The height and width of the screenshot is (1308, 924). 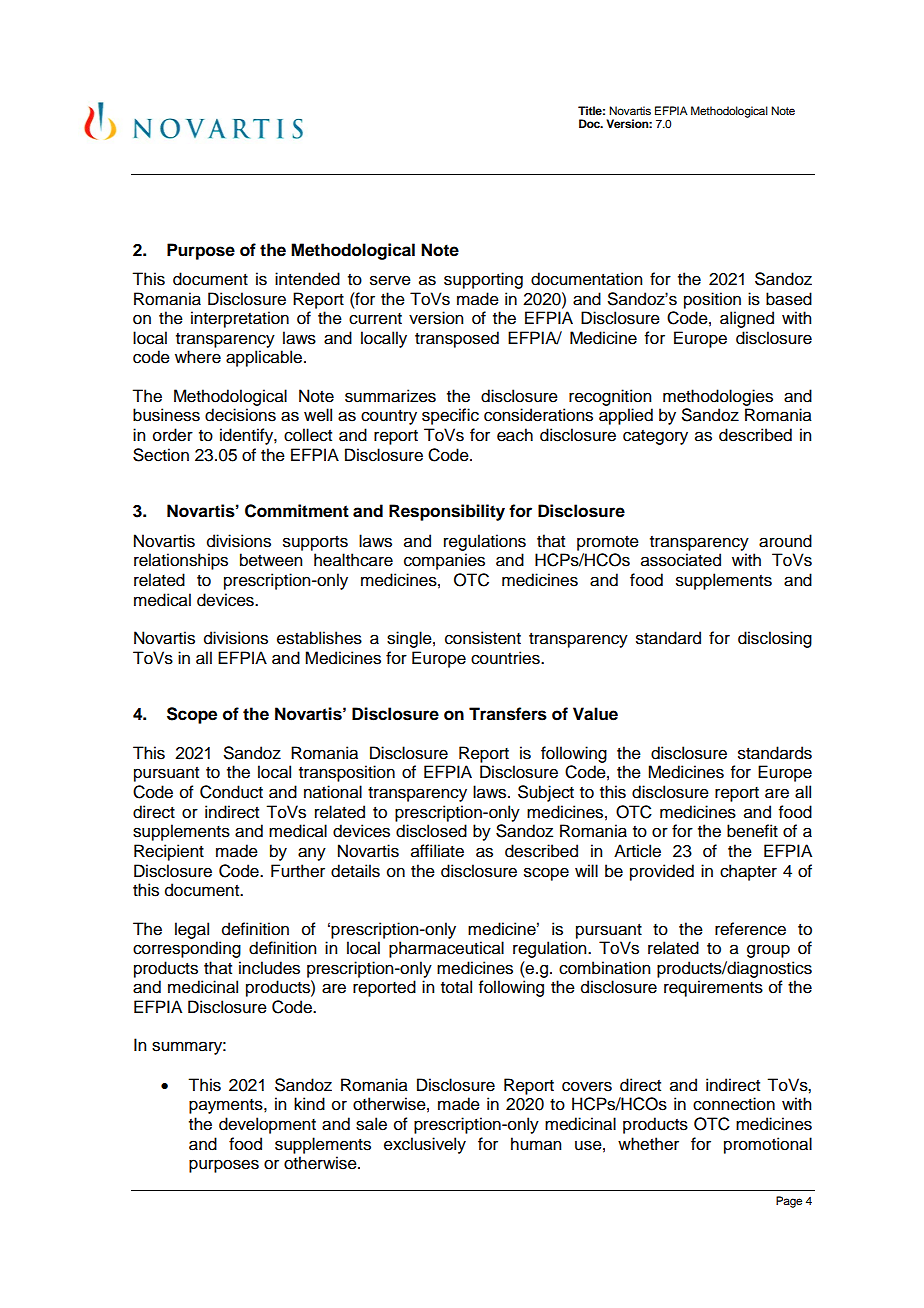 What do you see at coordinates (425, 1145) in the screenshot?
I see `exclusively` at bounding box center [425, 1145].
